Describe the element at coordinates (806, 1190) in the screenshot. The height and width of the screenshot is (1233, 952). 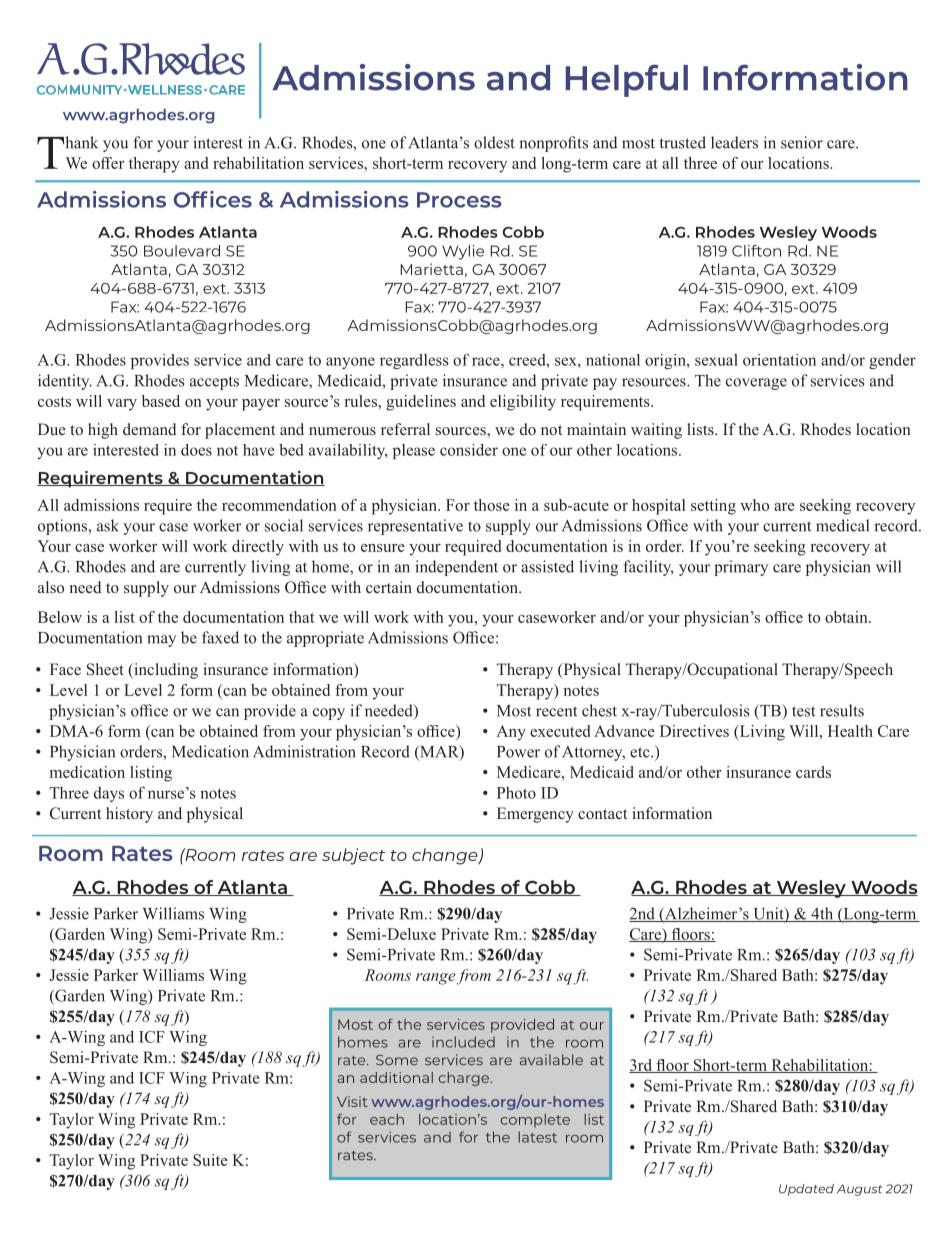
I see `Updated` at that location.
